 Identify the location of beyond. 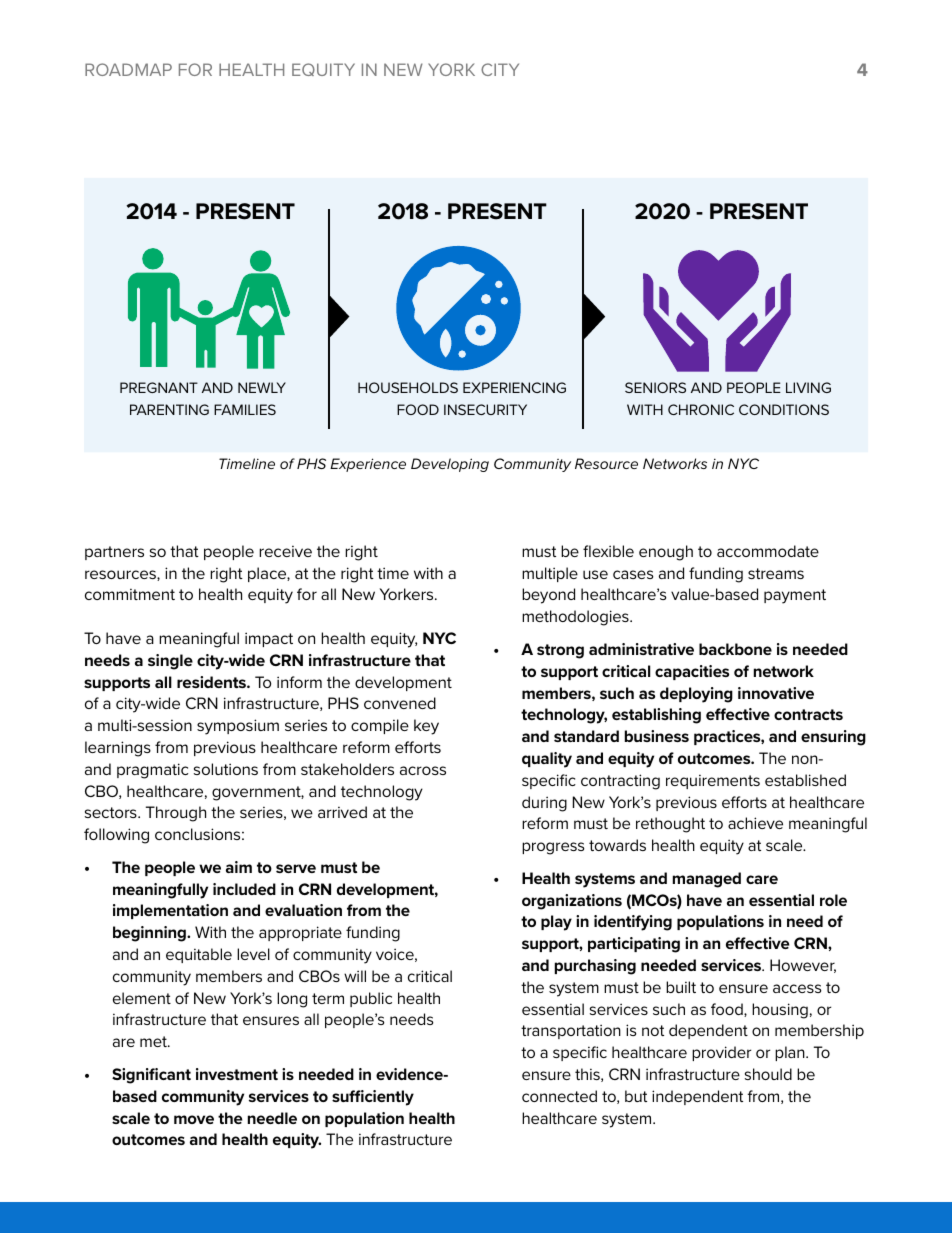
(548, 596).
